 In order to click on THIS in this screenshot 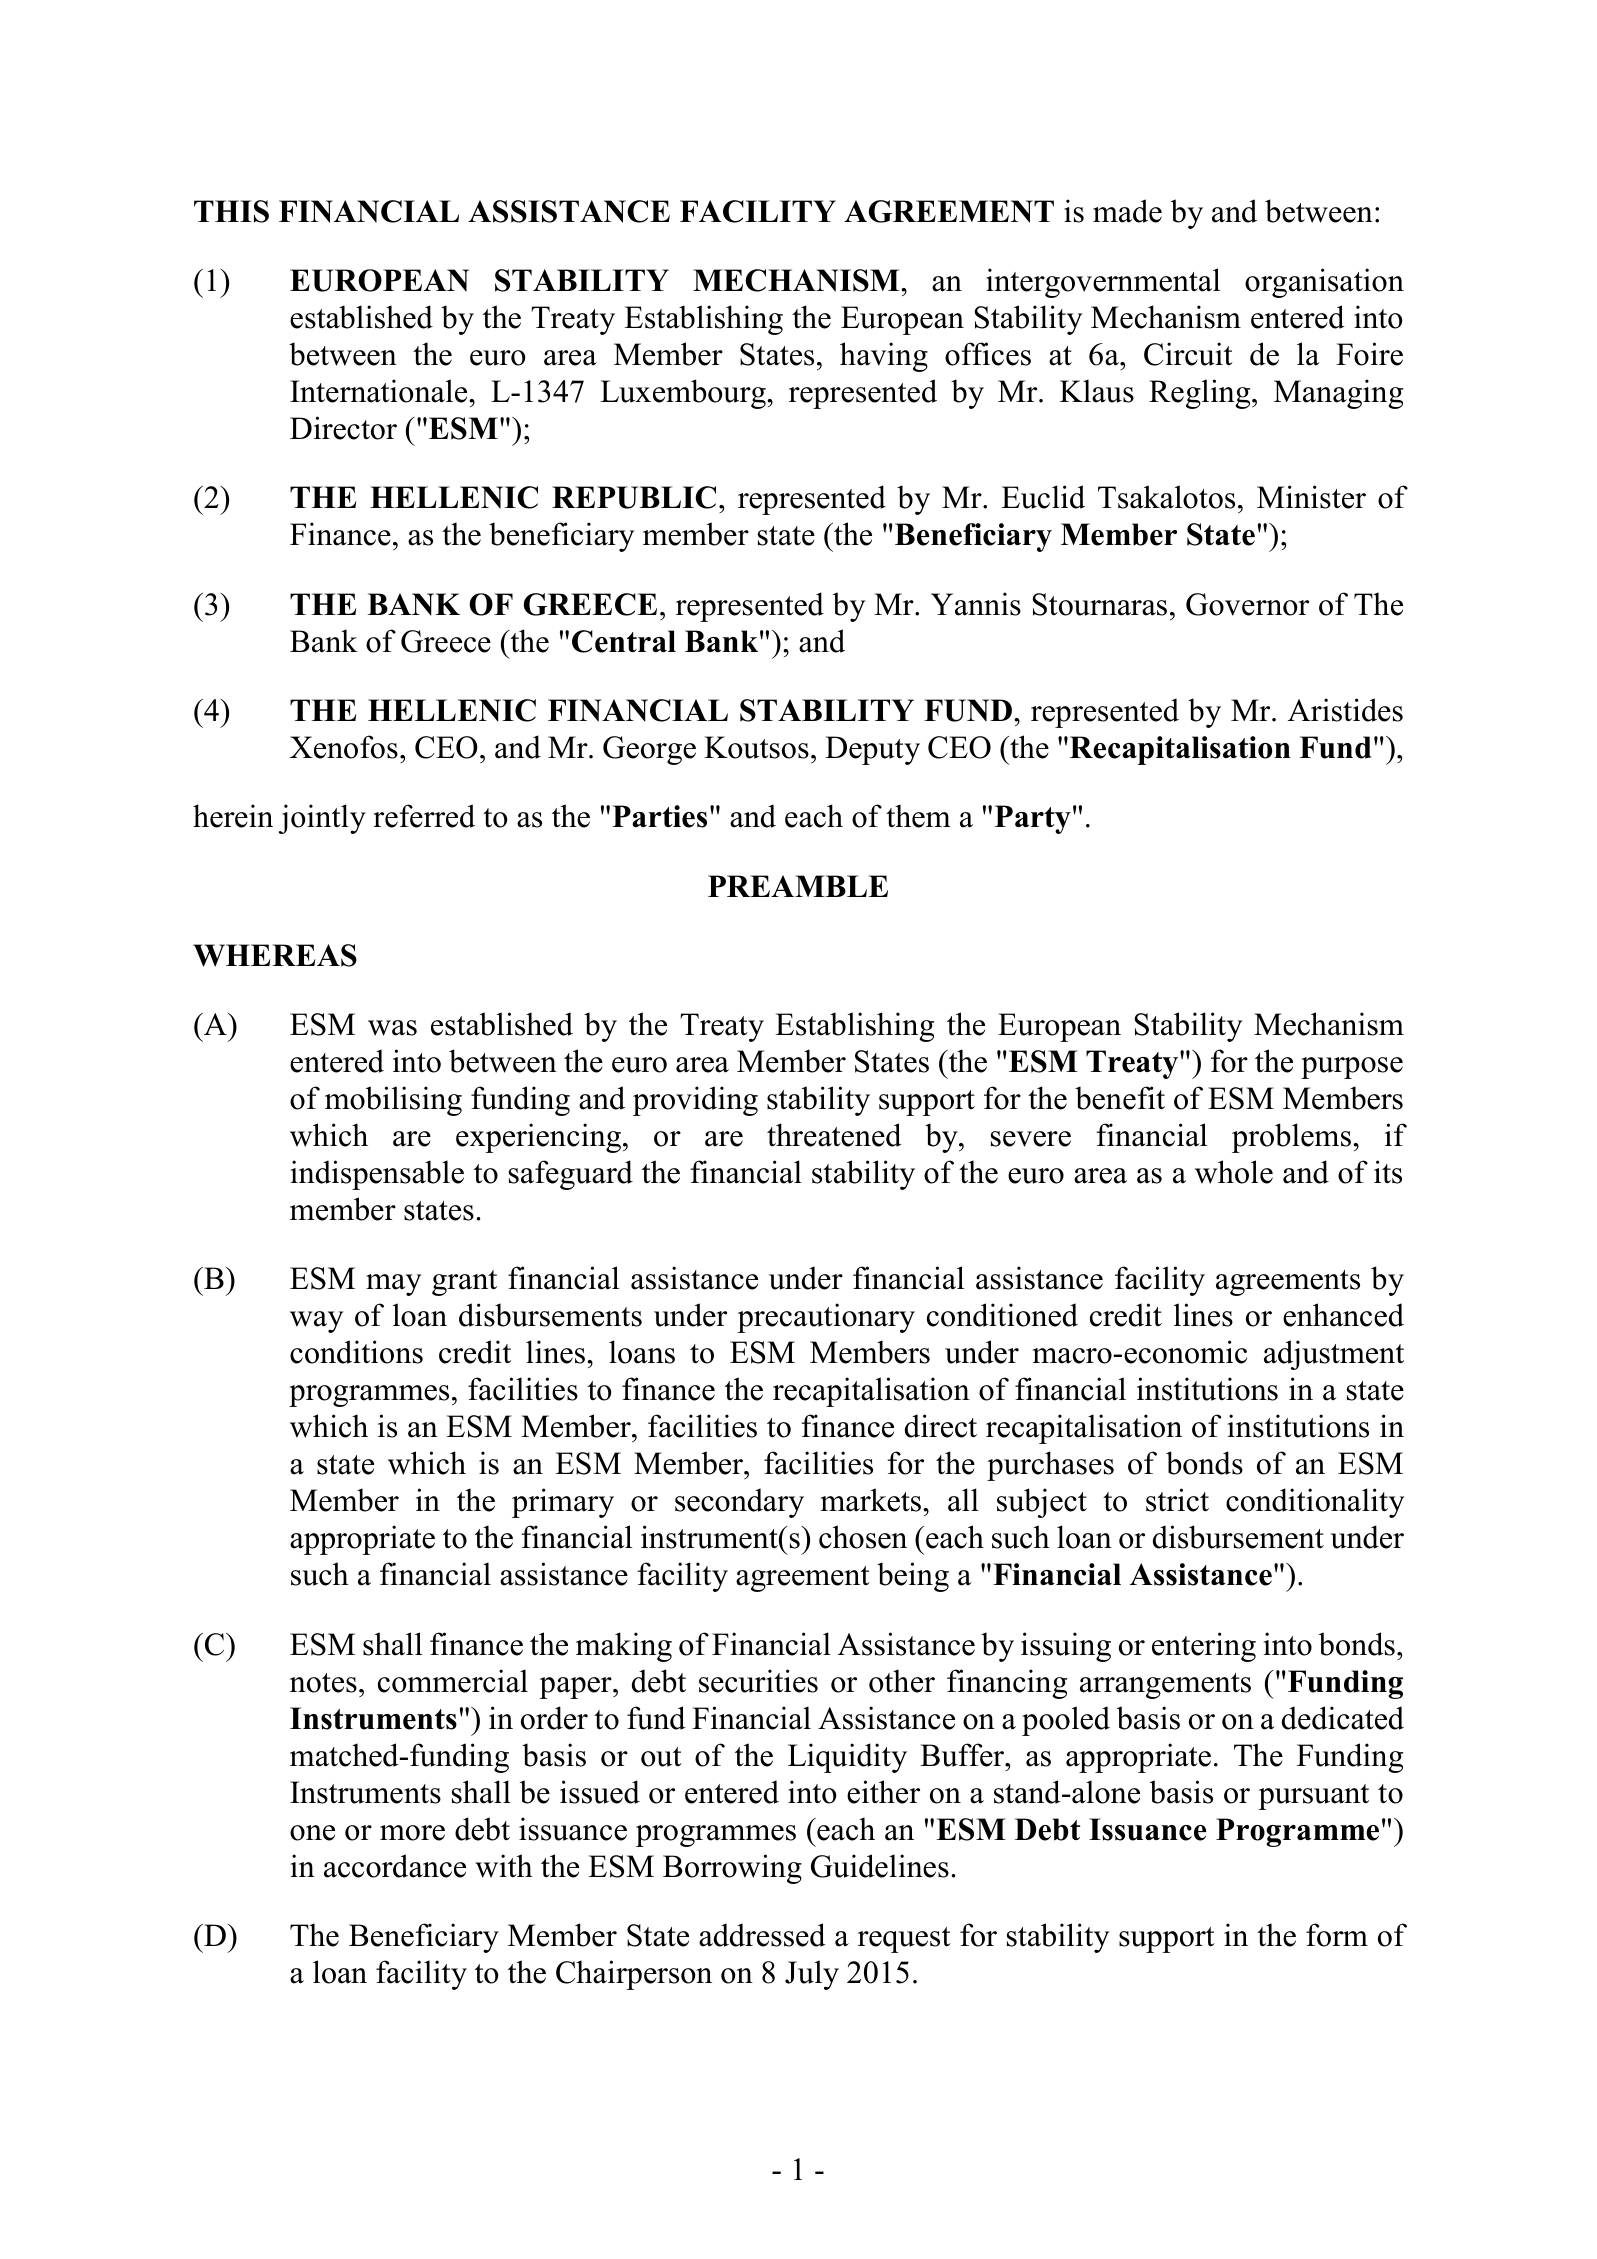, I will do `click(231, 211)`.
